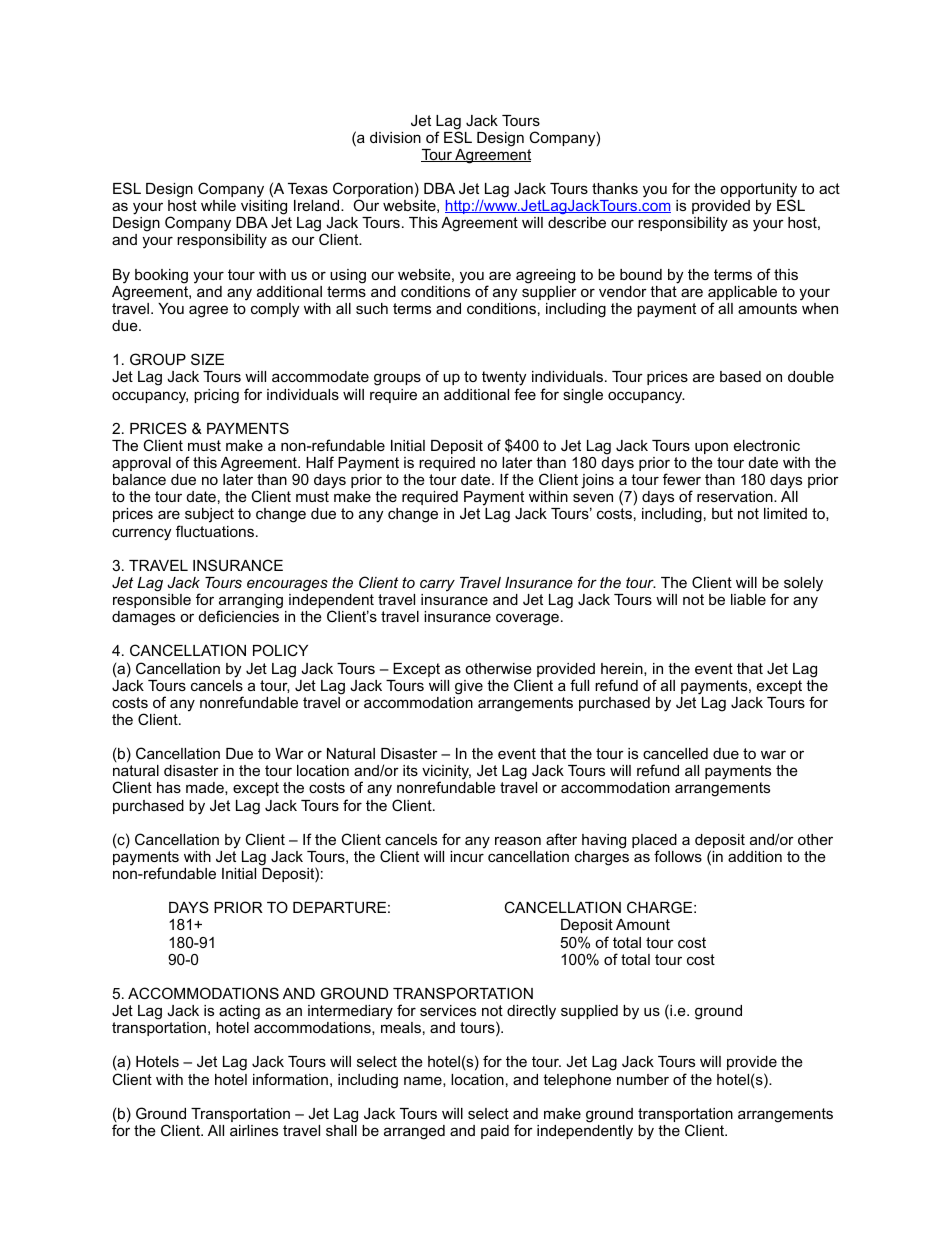  Describe the element at coordinates (239, 616) in the document. I see `deficiencies` at that location.
